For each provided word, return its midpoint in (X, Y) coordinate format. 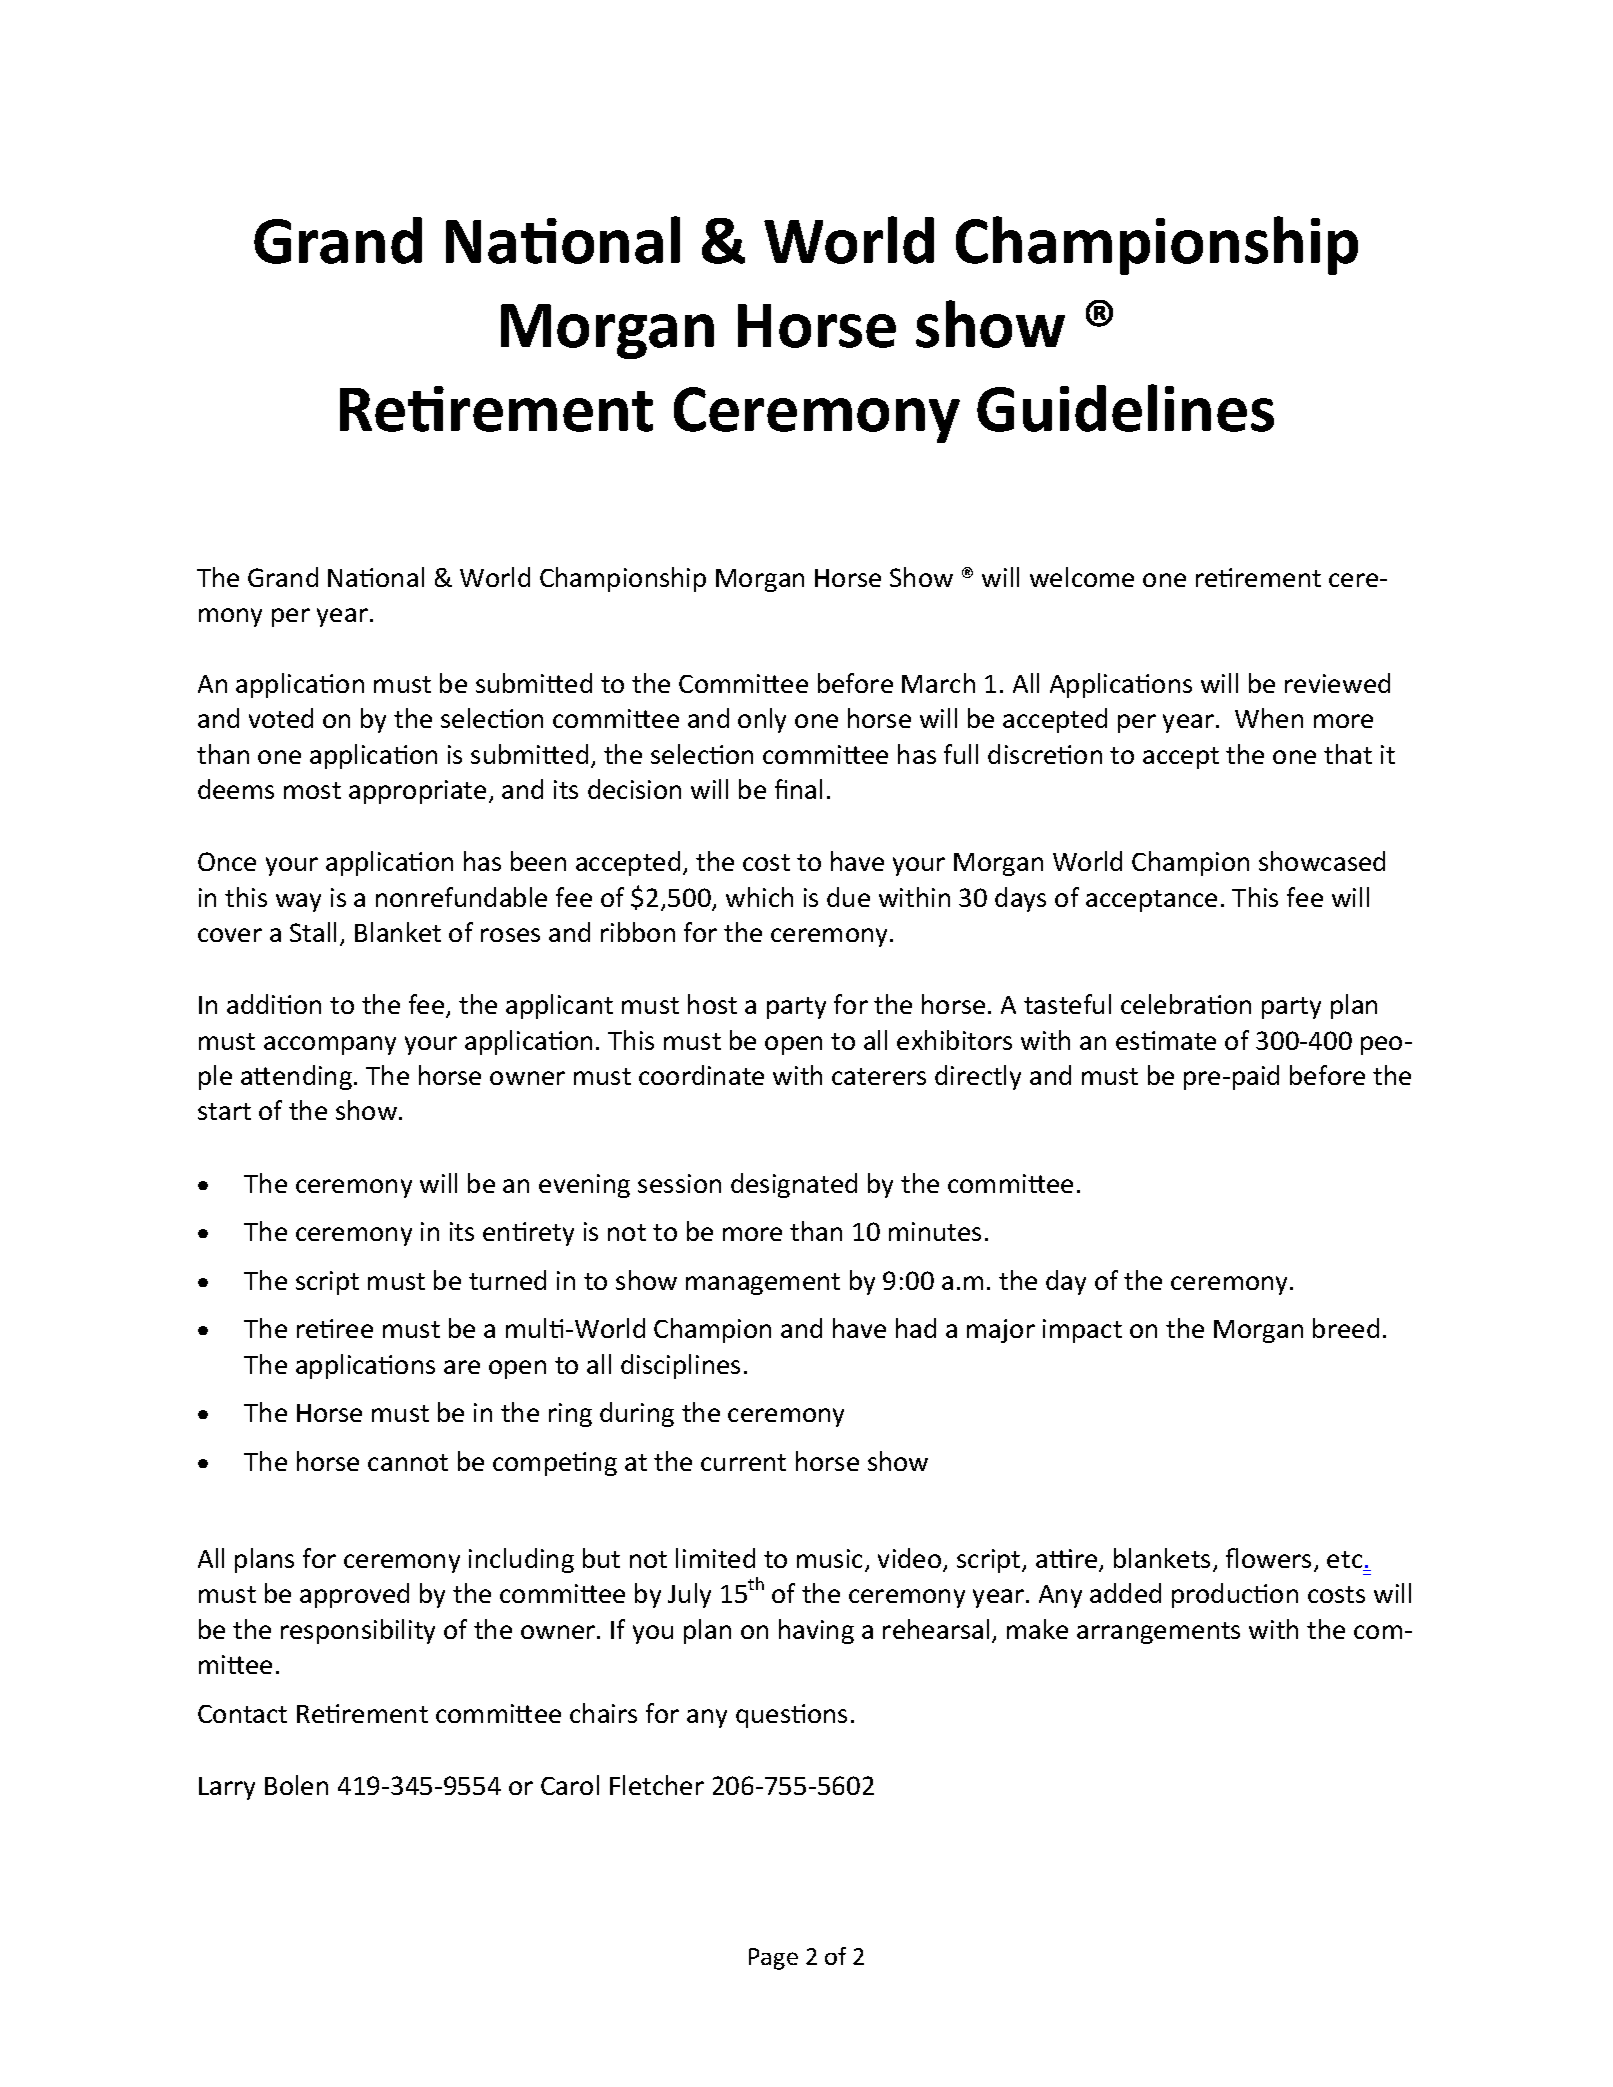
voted (281, 718)
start (224, 1111)
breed (1346, 1328)
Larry (227, 1788)
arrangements (1158, 1633)
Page (773, 1959)
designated (794, 1185)
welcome (1082, 577)
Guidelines (1125, 408)
